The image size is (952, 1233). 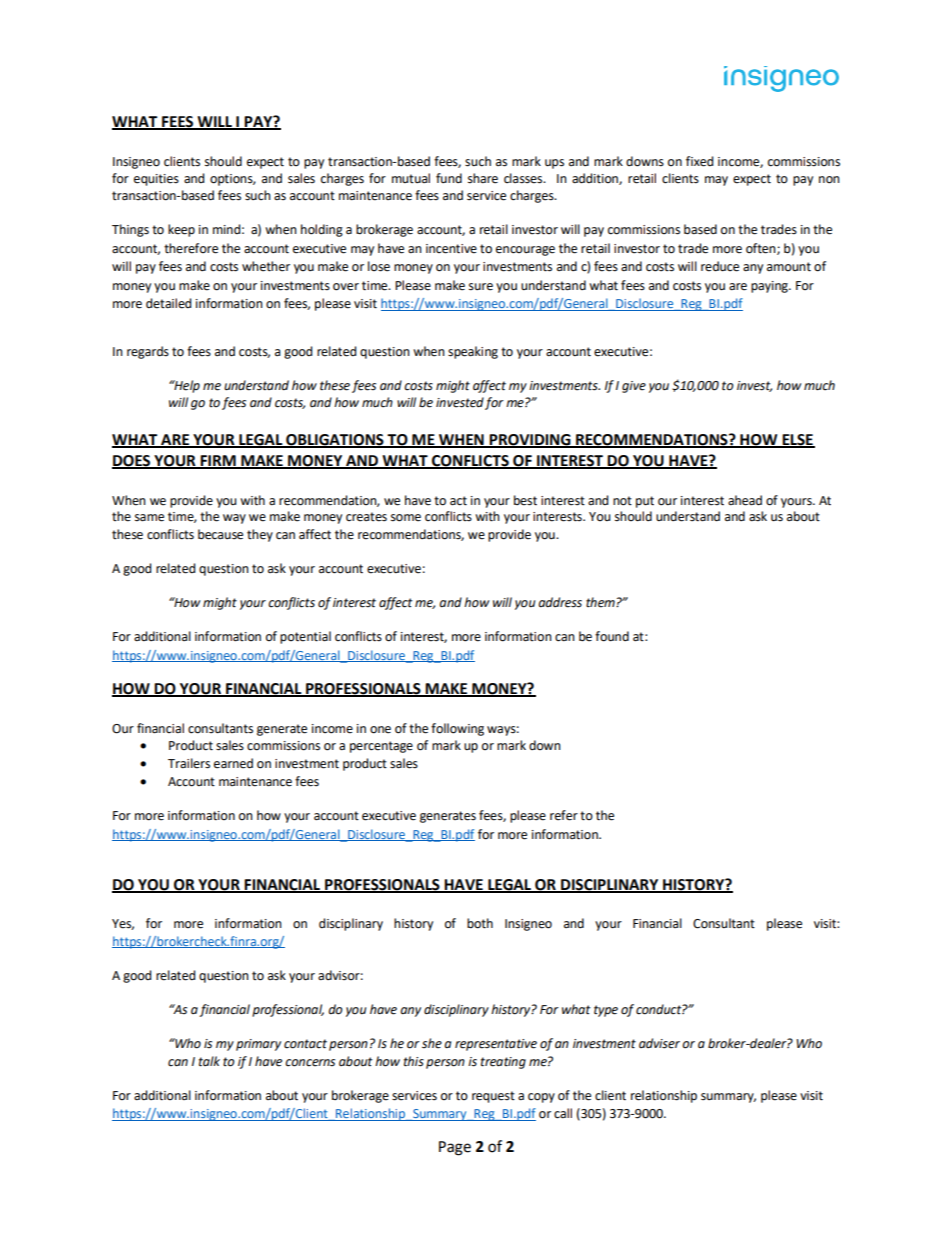 What do you see at coordinates (525, 500) in the screenshot?
I see `best` at bounding box center [525, 500].
